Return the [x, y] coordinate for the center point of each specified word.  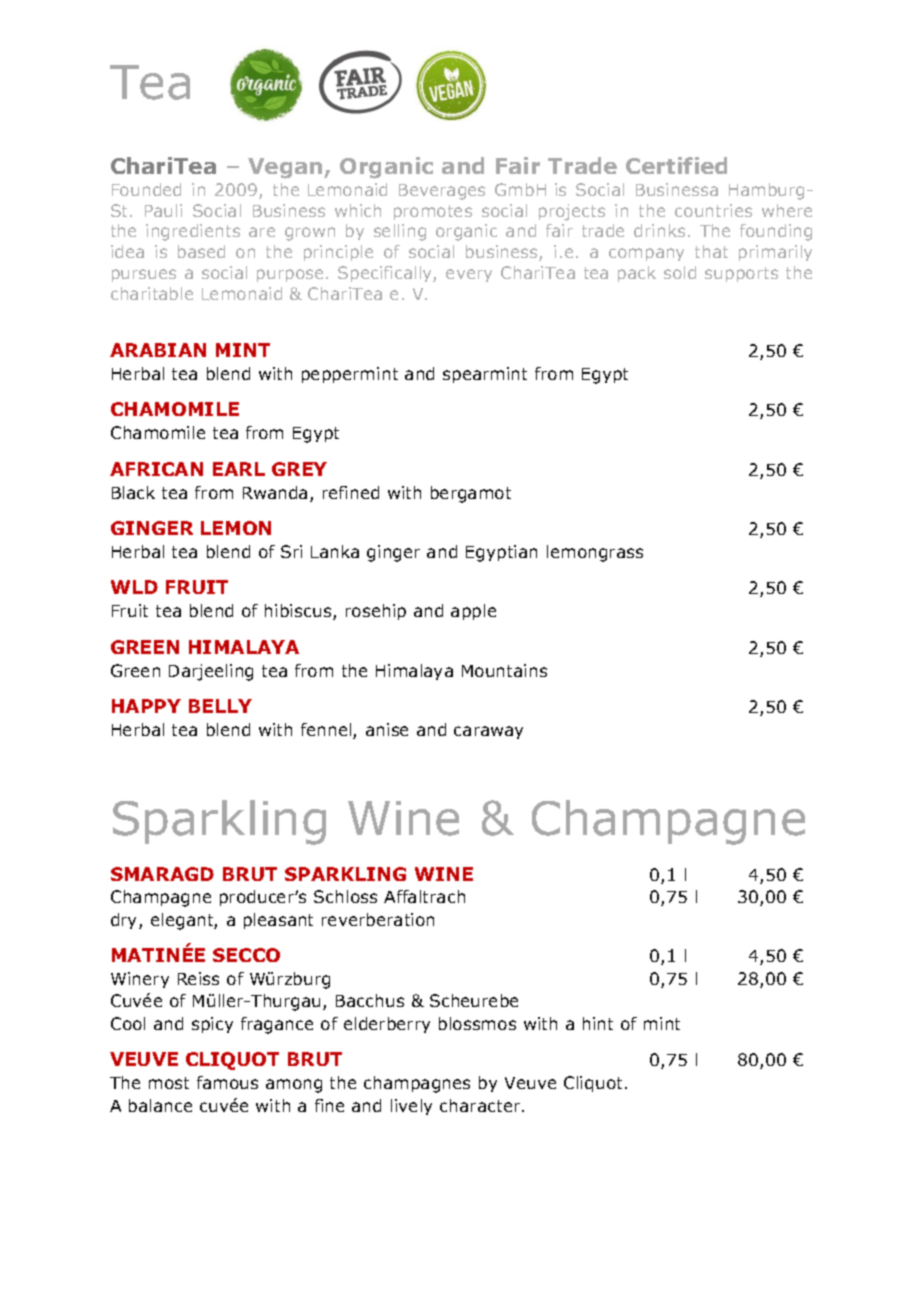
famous [227, 1082]
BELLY [220, 706]
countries [713, 210]
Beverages [442, 192]
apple [473, 612]
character [481, 1105]
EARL [239, 469]
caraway [488, 732]
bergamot [471, 494]
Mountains [504, 670]
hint [598, 1023]
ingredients [193, 232]
